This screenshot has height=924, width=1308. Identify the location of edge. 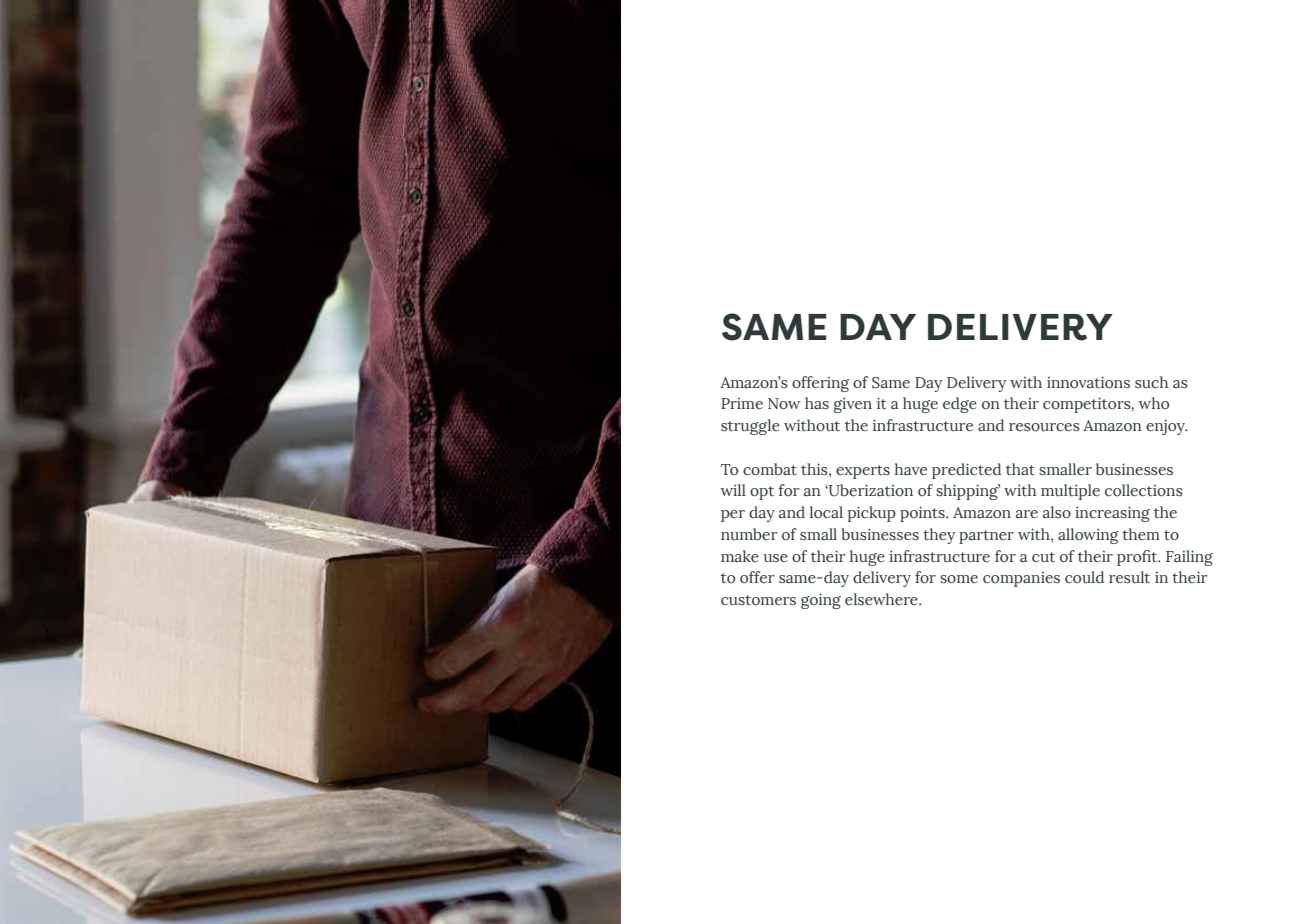
(960, 405).
